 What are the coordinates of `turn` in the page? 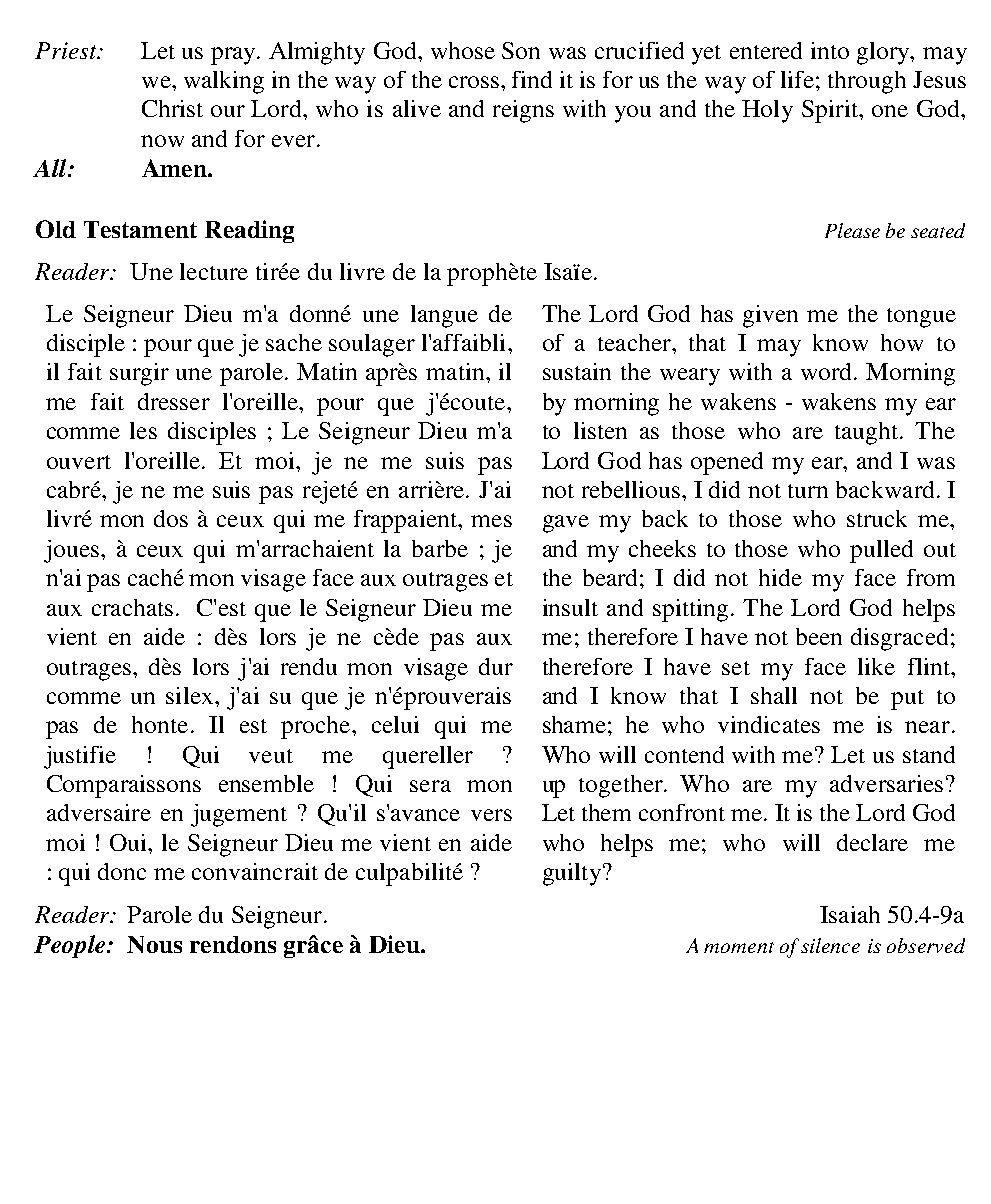 It's located at (808, 491).
